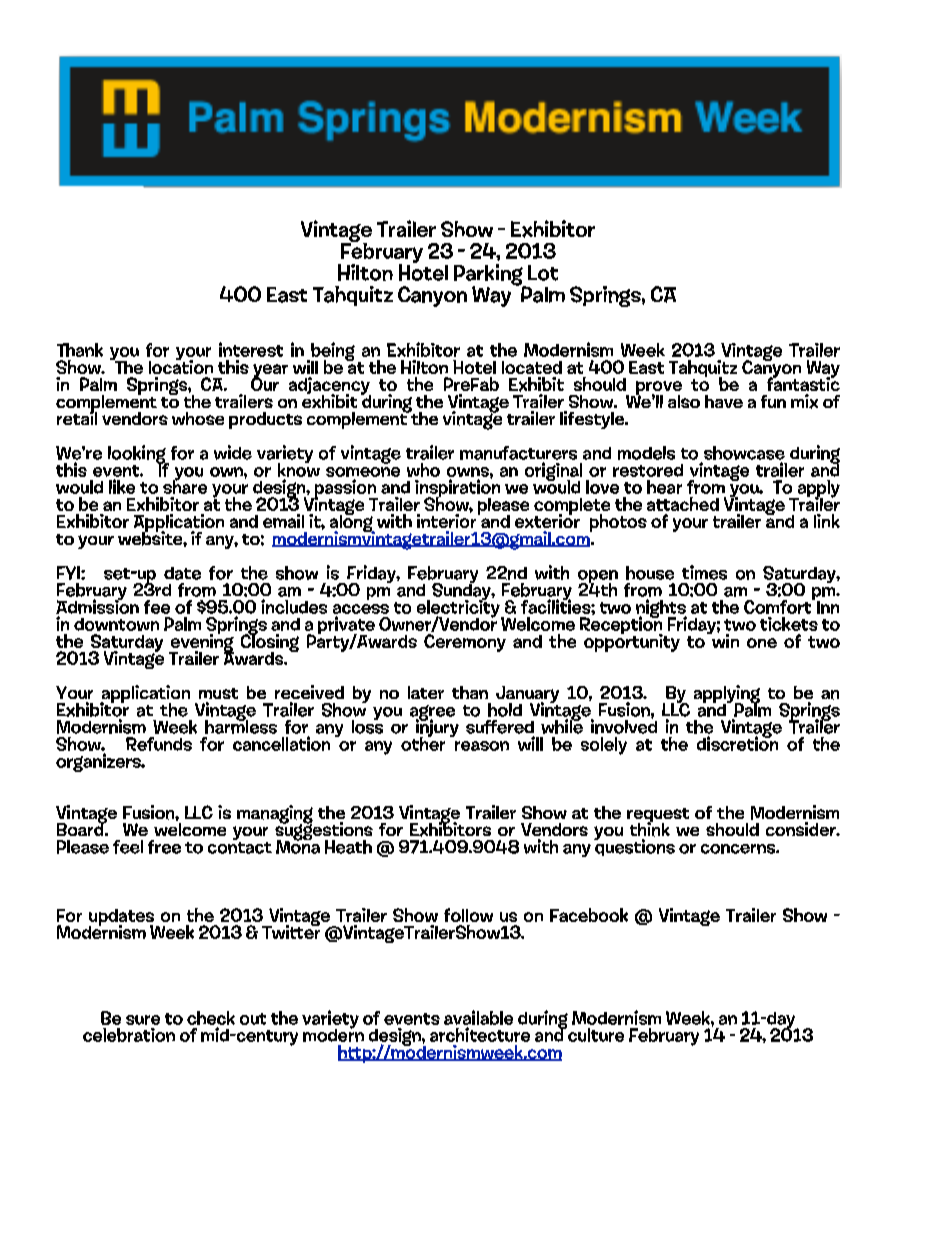 The height and width of the screenshot is (1233, 952). I want to click on prove, so click(658, 389).
